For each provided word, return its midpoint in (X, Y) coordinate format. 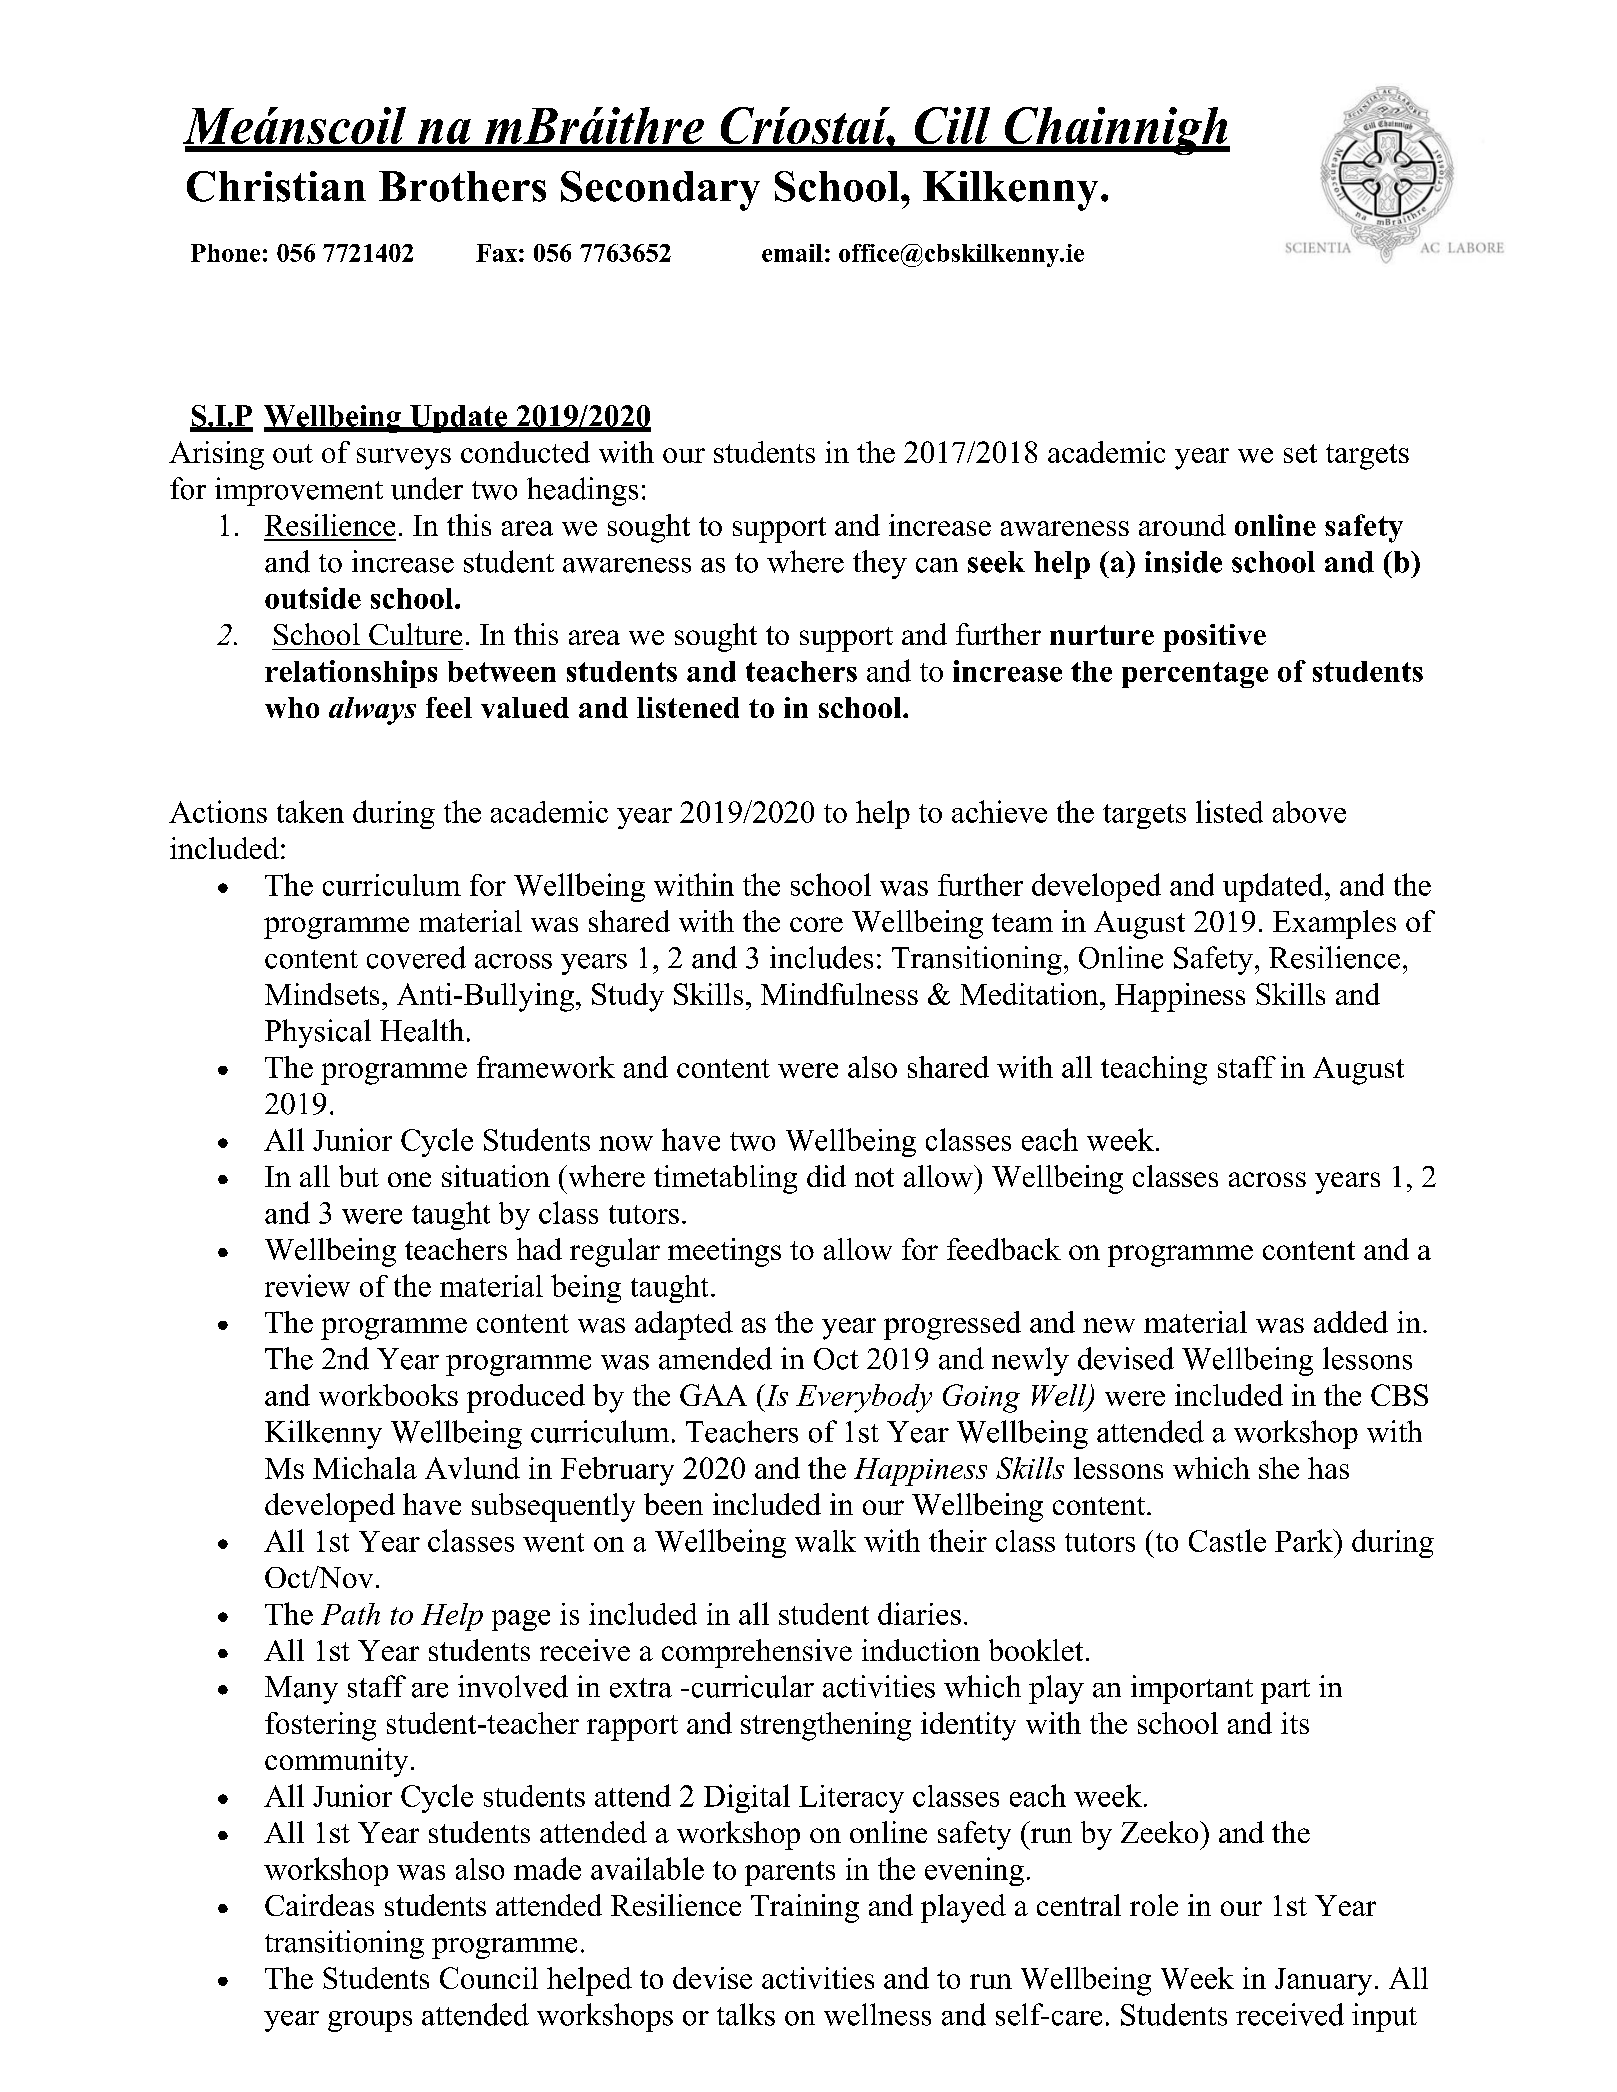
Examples (1334, 924)
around (1182, 525)
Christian (276, 186)
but (359, 1176)
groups (370, 2021)
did (826, 1176)
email (792, 253)
